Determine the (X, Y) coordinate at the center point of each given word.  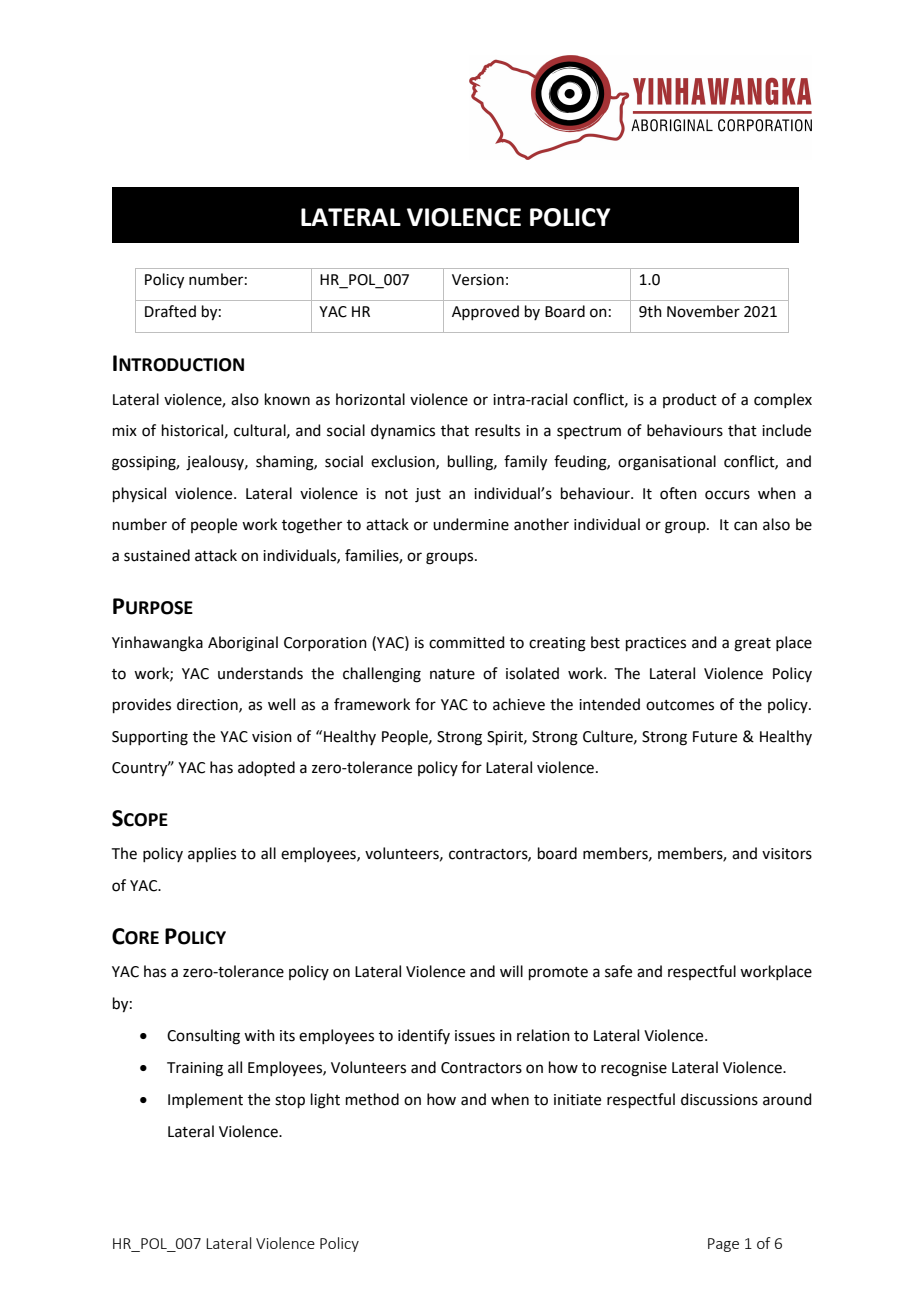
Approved (485, 312)
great (752, 645)
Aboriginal (243, 644)
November (703, 311)
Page (723, 1245)
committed (467, 642)
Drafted (170, 311)
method (372, 1099)
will (511, 971)
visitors (787, 854)
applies (212, 854)
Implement (205, 1100)
